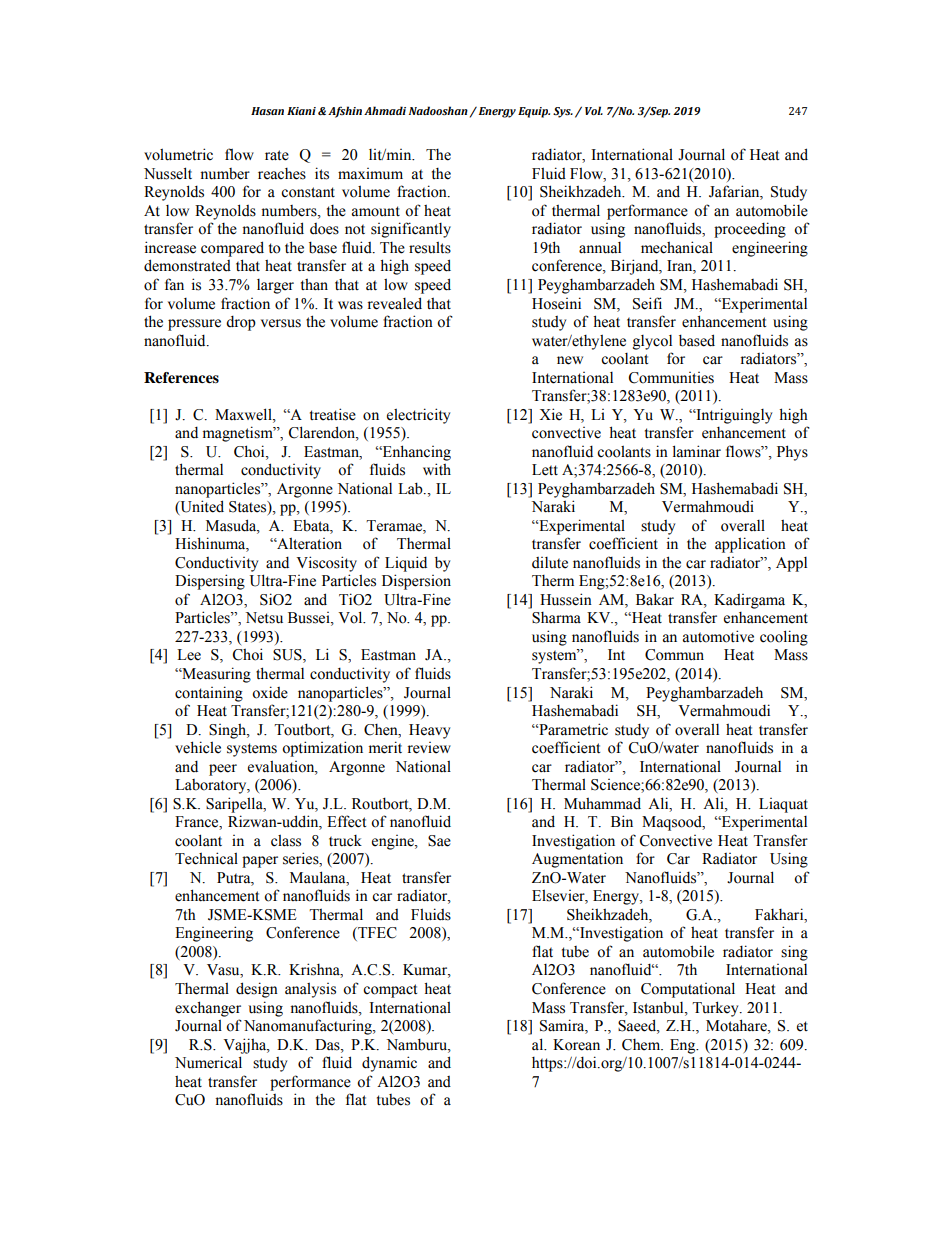  Describe the element at coordinates (208, 1009) in the document. I see `exchanger` at that location.
